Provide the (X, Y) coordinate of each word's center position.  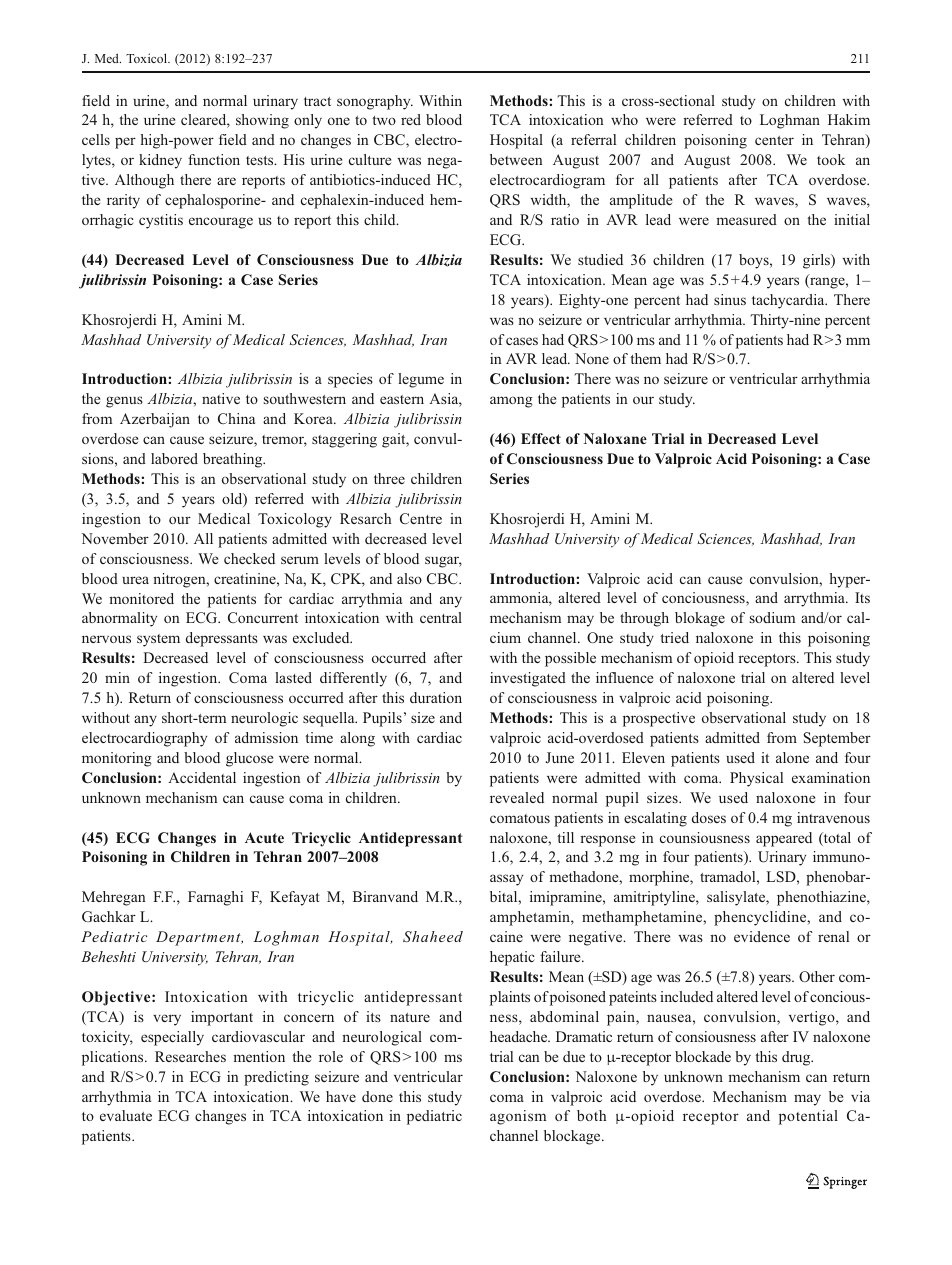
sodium (772, 617)
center (774, 140)
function (214, 159)
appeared (784, 839)
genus (124, 402)
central (441, 617)
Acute (264, 837)
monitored (141, 598)
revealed (517, 797)
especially (172, 1038)
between (516, 159)
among (511, 402)
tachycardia (789, 301)
